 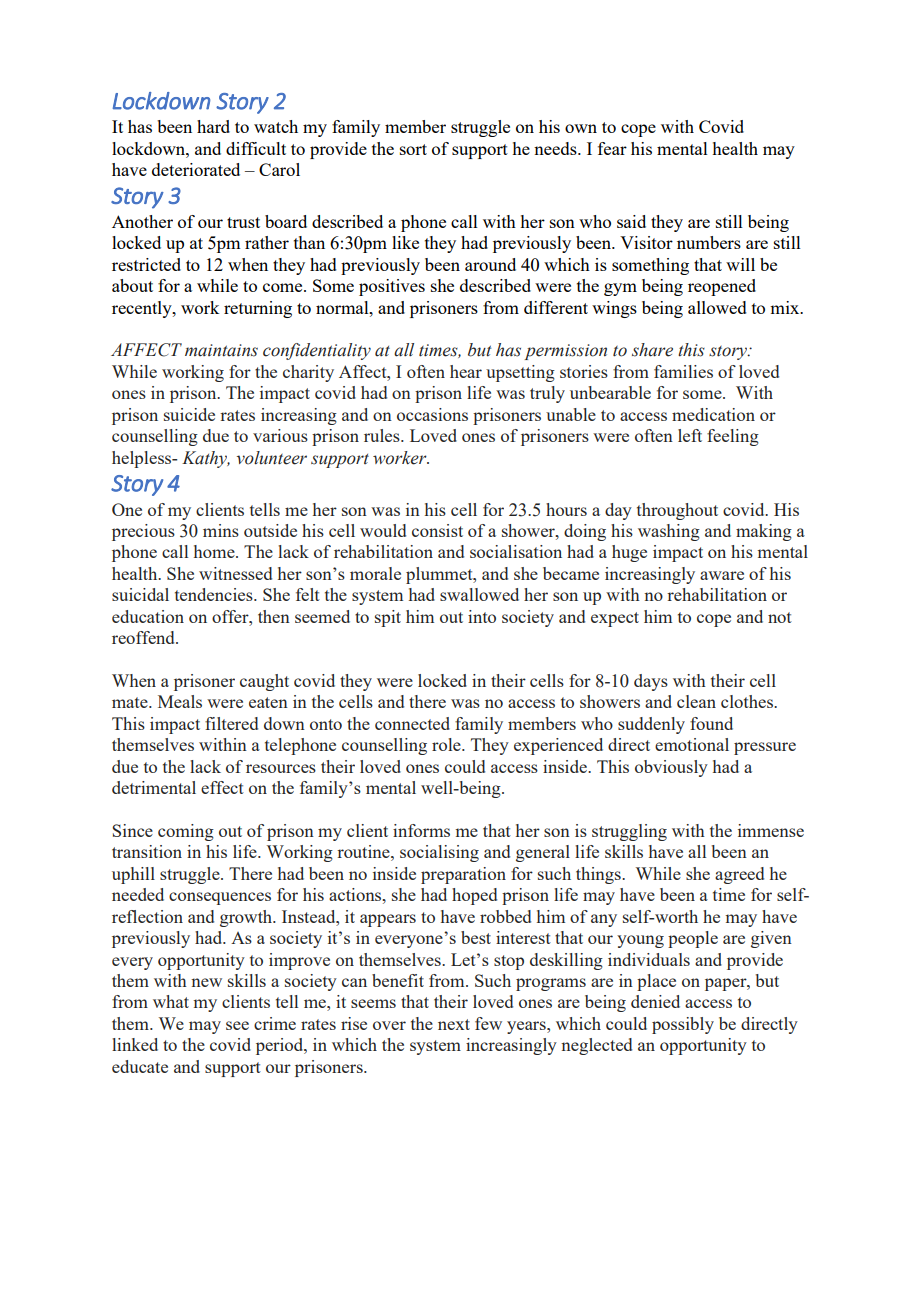 What do you see at coordinates (612, 148) in the document?
I see `fear` at bounding box center [612, 148].
